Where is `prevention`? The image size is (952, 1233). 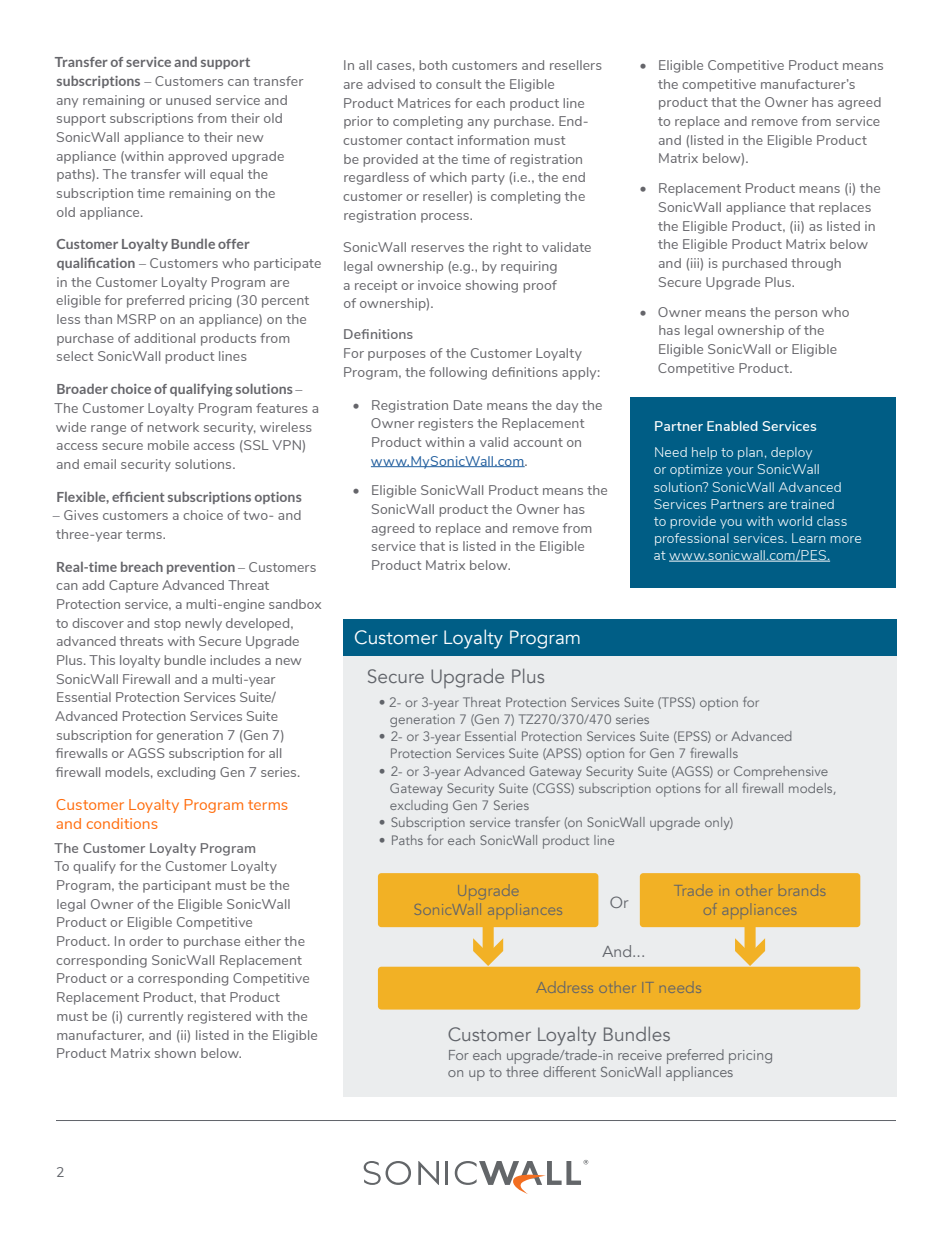
prevention is located at coordinates (201, 568).
